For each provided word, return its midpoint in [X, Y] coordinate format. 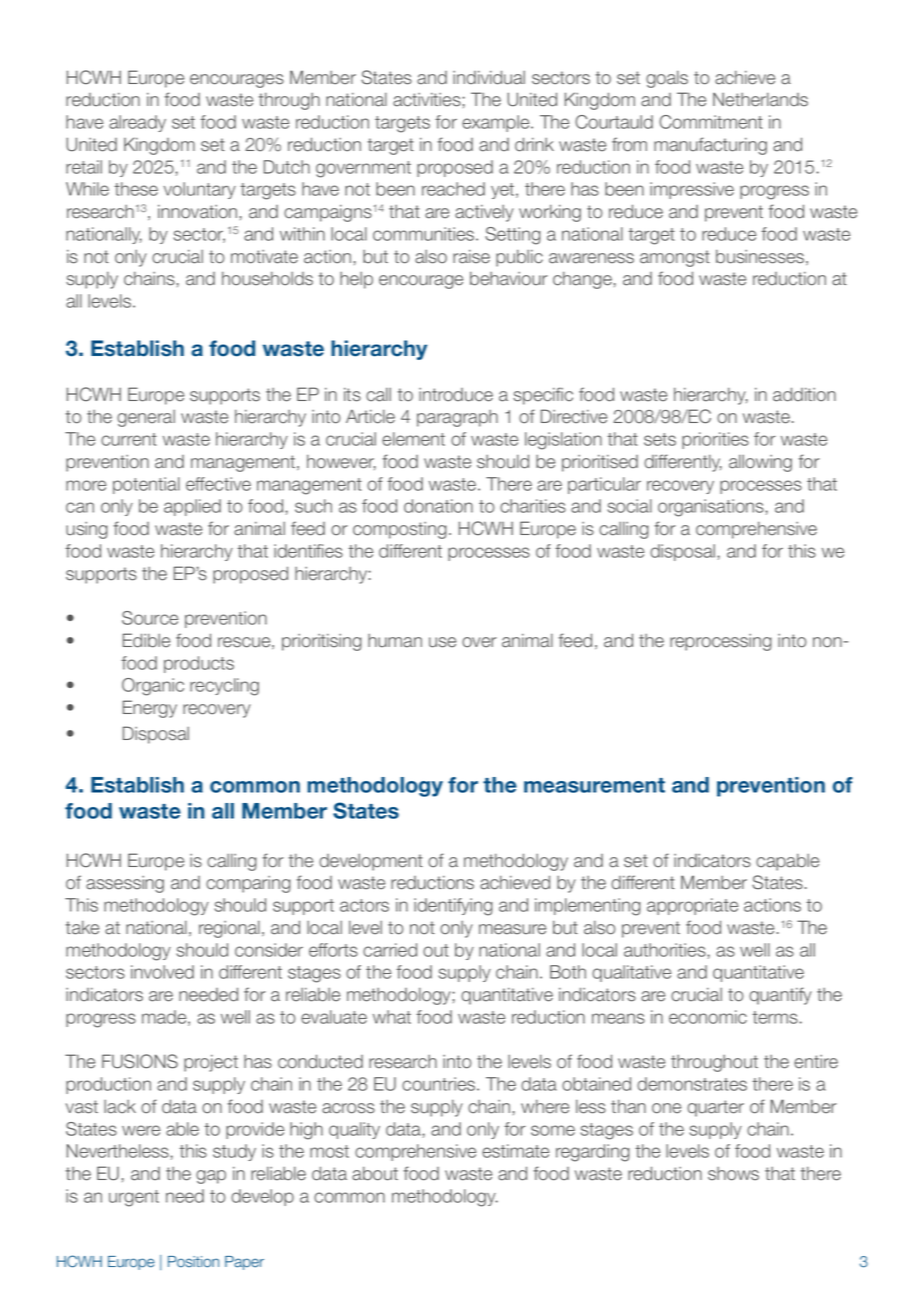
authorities [665, 950]
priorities [715, 440]
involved [162, 972]
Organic [153, 687]
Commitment [711, 122]
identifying [453, 907]
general [146, 418]
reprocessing [721, 642]
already [137, 123]
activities [427, 100]
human [395, 641]
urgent [134, 1198]
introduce [456, 395]
